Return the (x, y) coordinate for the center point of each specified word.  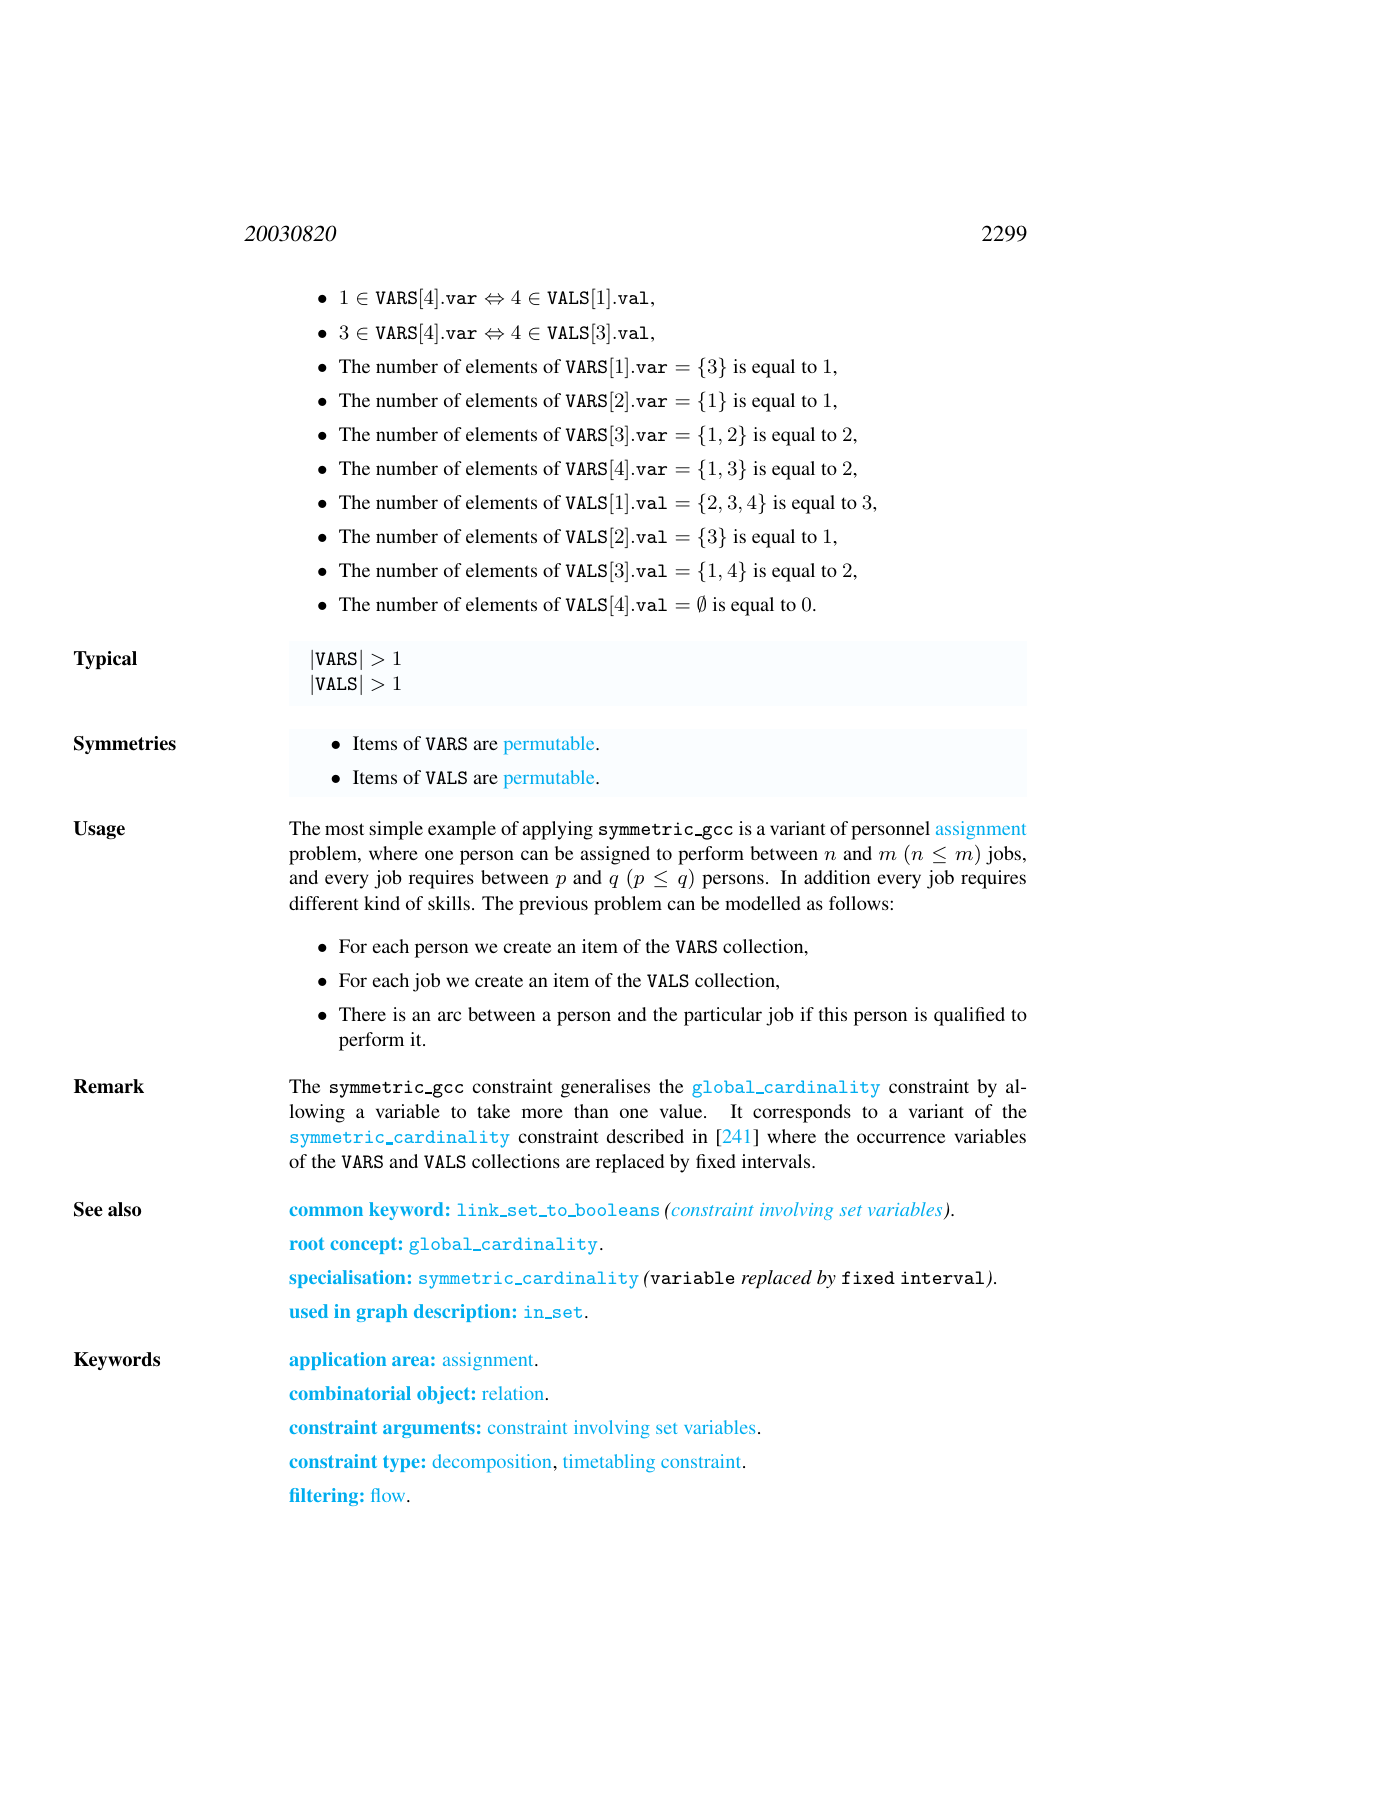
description (462, 1313)
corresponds (802, 1113)
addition (837, 877)
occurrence (901, 1138)
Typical (105, 660)
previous (553, 905)
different (324, 903)
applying (558, 830)
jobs (1005, 855)
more (542, 1113)
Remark (109, 1086)
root (307, 1243)
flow (389, 1495)
